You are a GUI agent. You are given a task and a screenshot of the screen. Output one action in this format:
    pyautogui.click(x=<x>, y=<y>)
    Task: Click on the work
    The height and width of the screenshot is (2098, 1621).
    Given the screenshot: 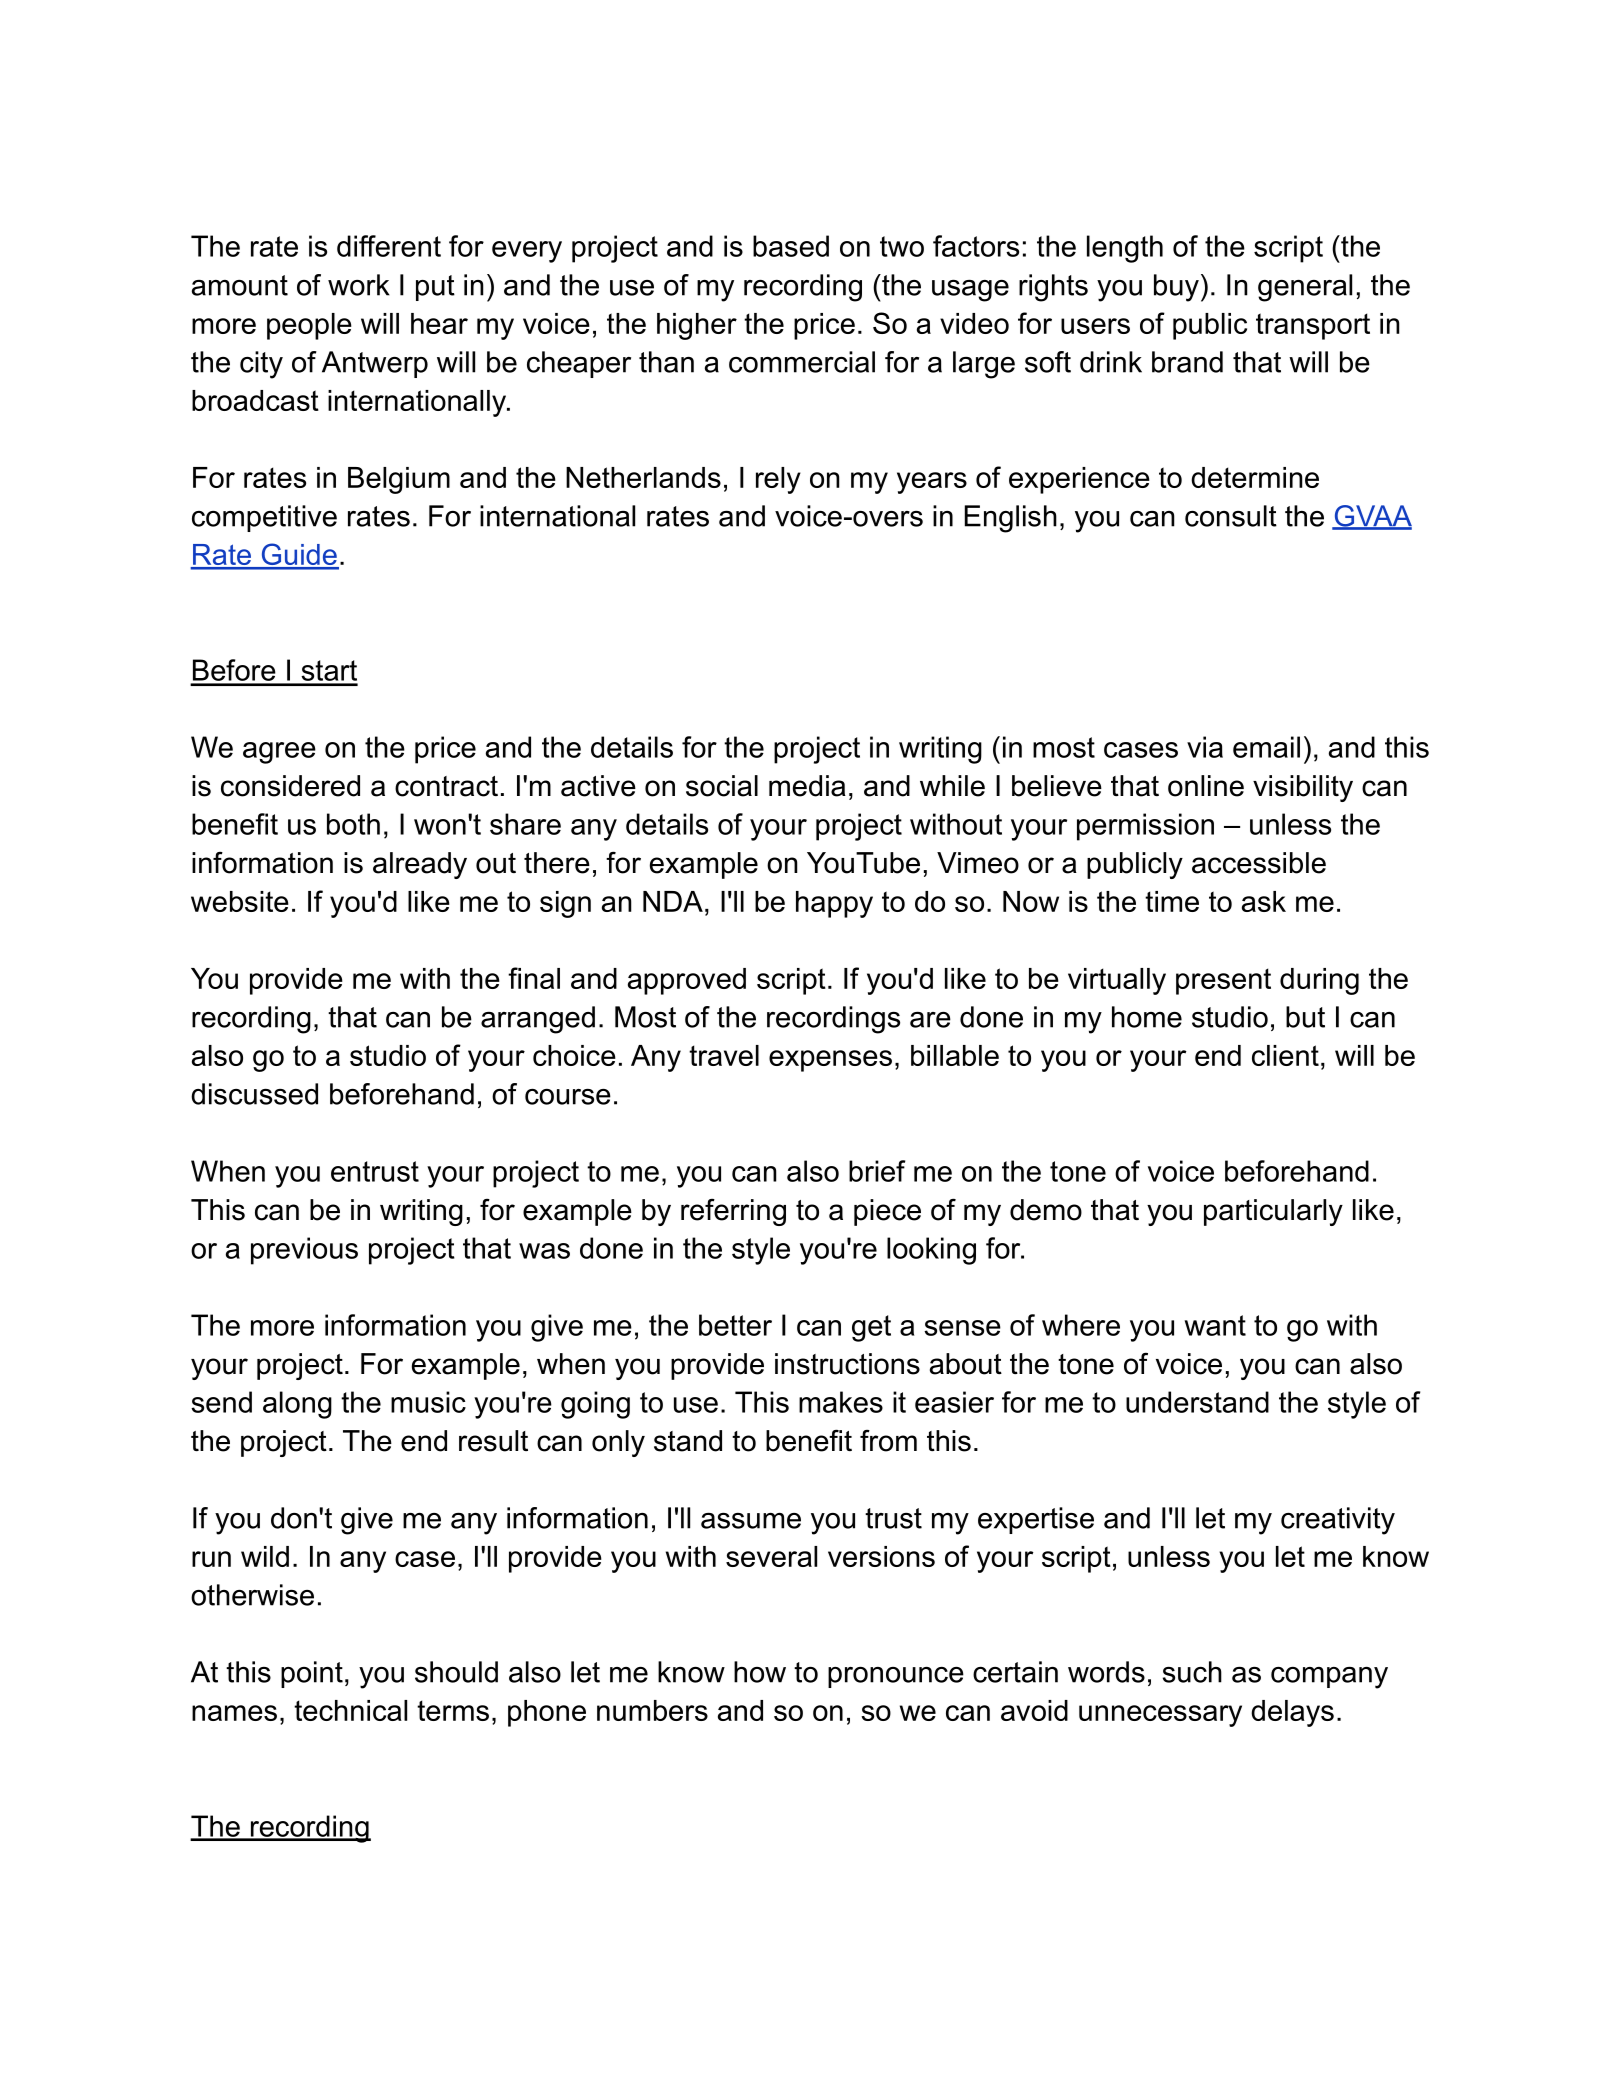 What is the action you would take?
    pyautogui.click(x=359, y=285)
